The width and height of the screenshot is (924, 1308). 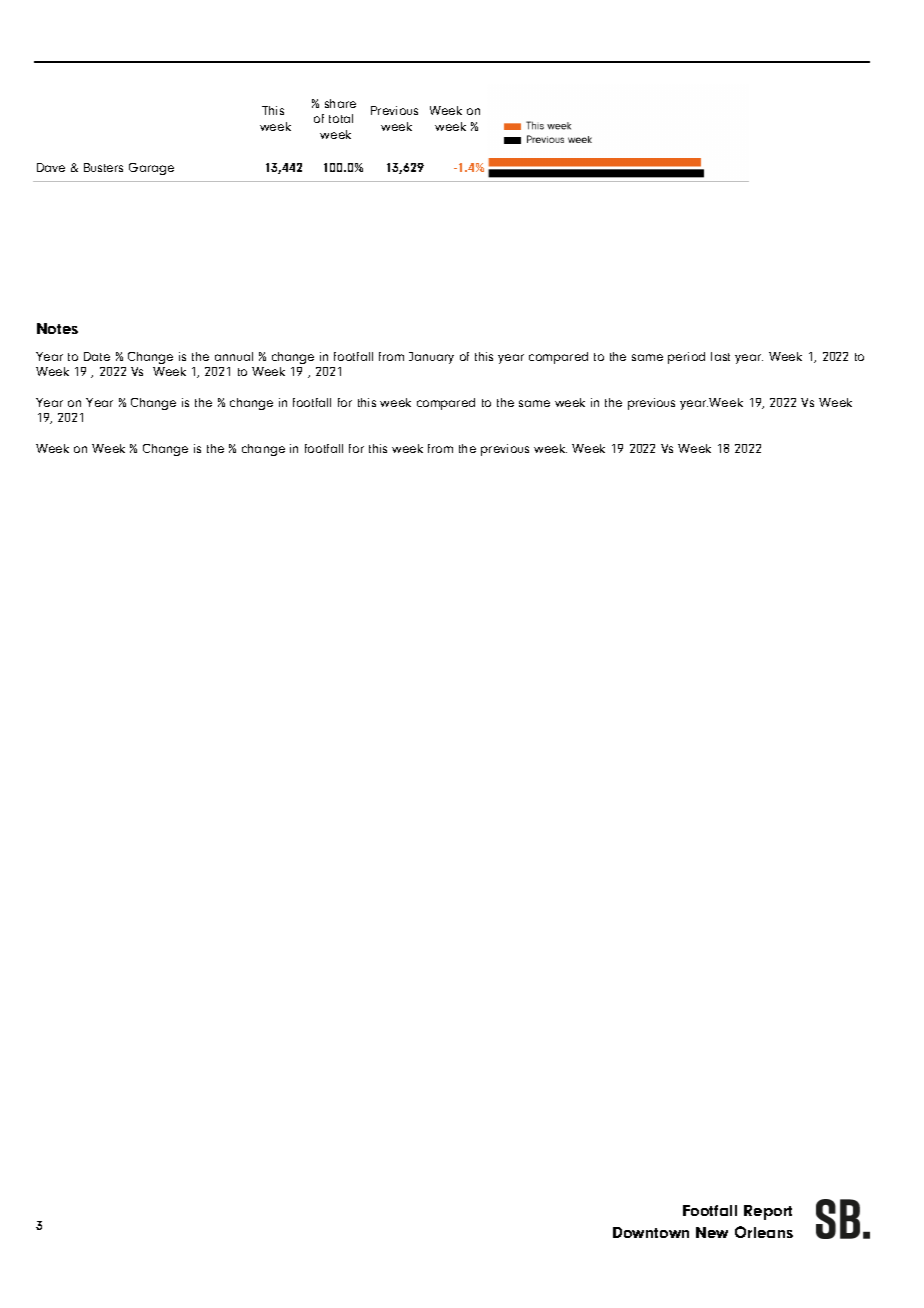 I want to click on Report, so click(x=768, y=1212).
